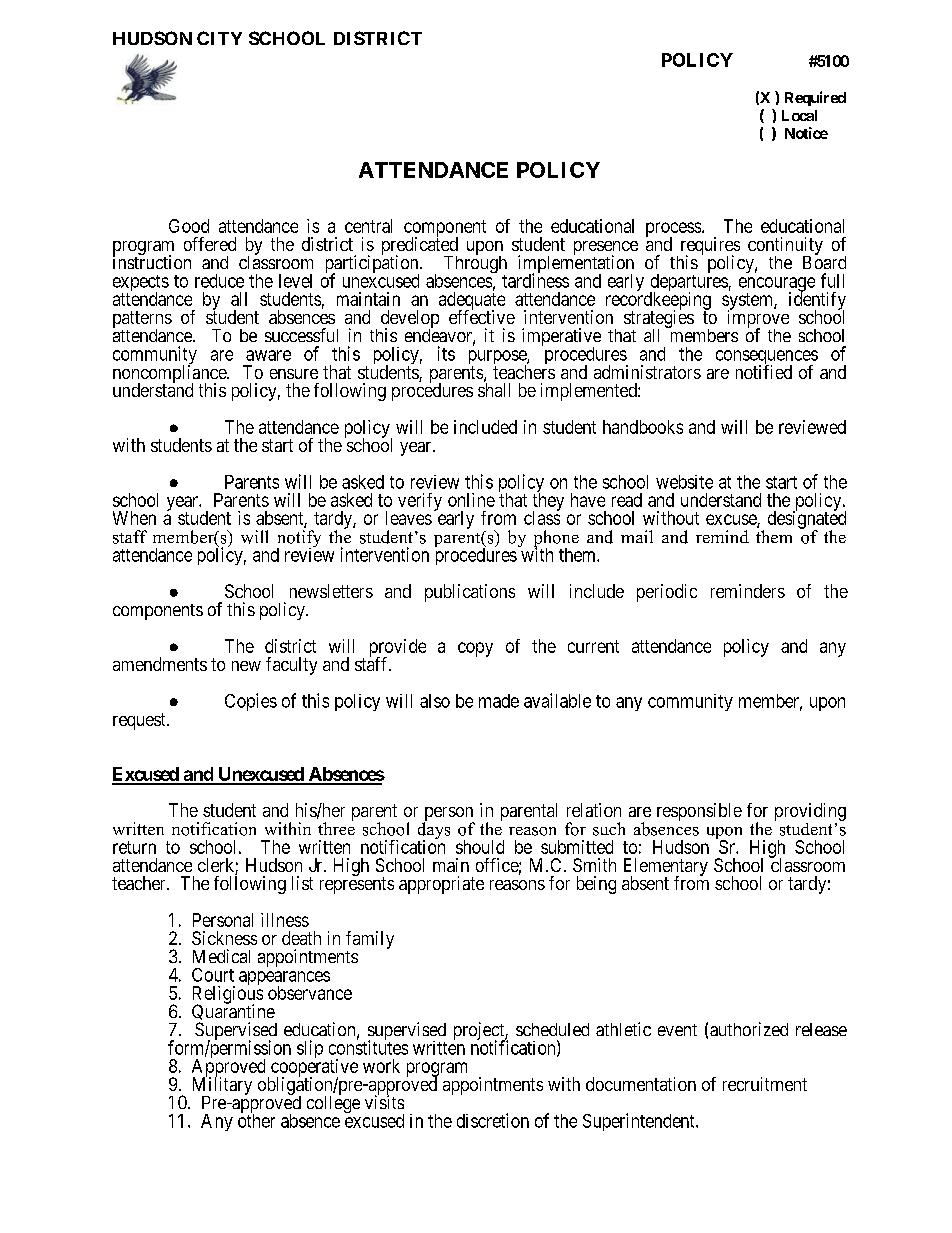 The image size is (952, 1233). What do you see at coordinates (299, 540) in the document?
I see `notify` at bounding box center [299, 540].
